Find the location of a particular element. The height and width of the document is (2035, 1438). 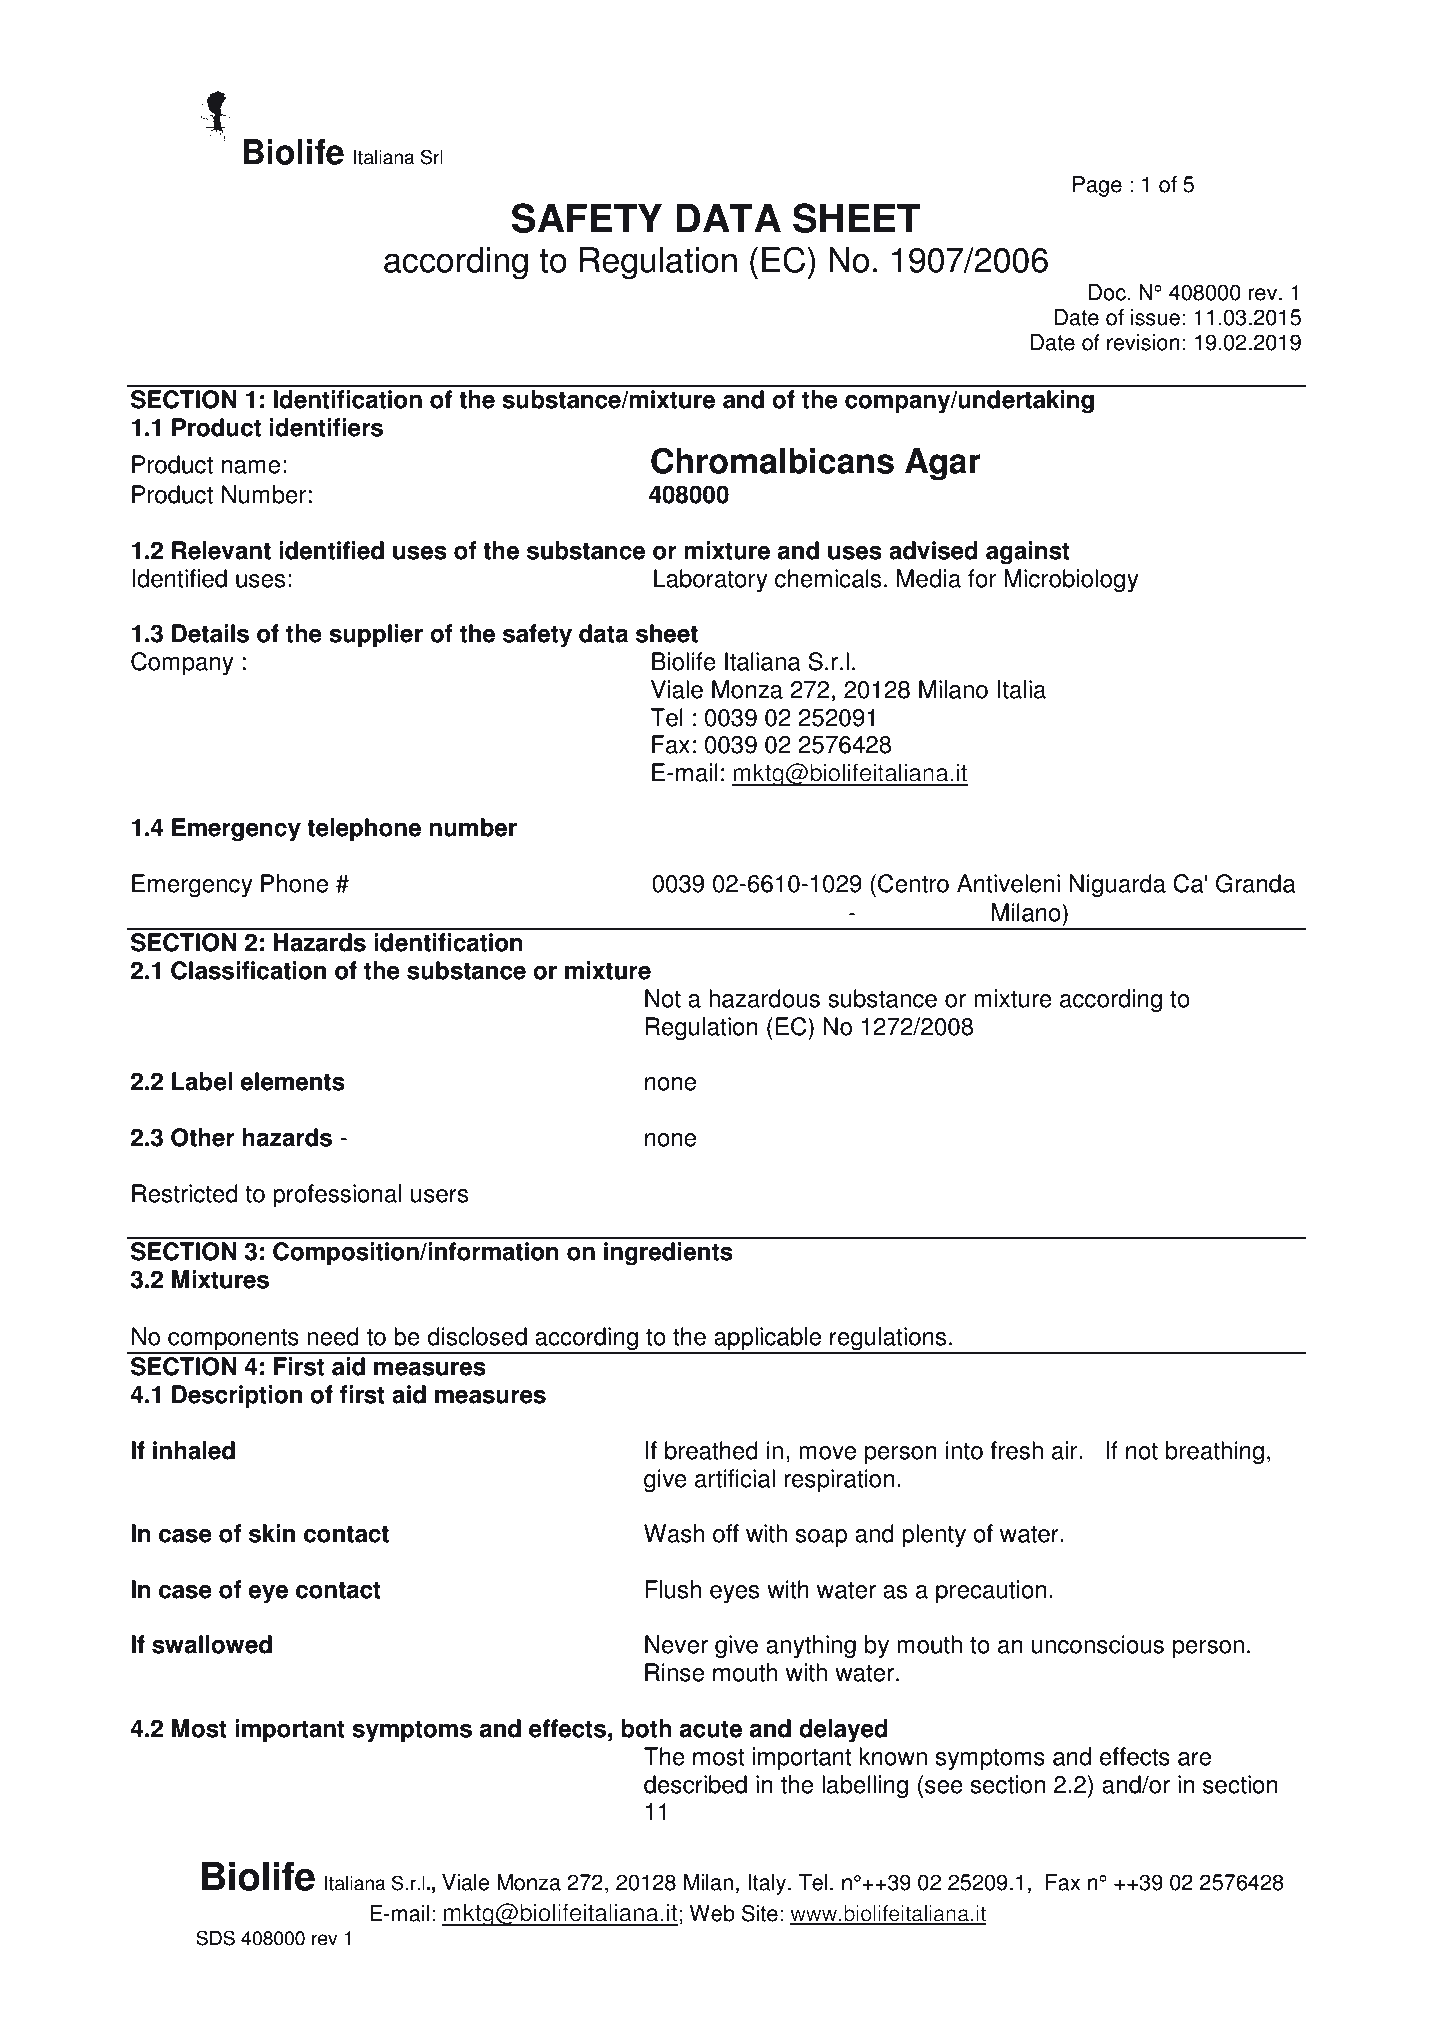

Srl is located at coordinates (432, 157).
